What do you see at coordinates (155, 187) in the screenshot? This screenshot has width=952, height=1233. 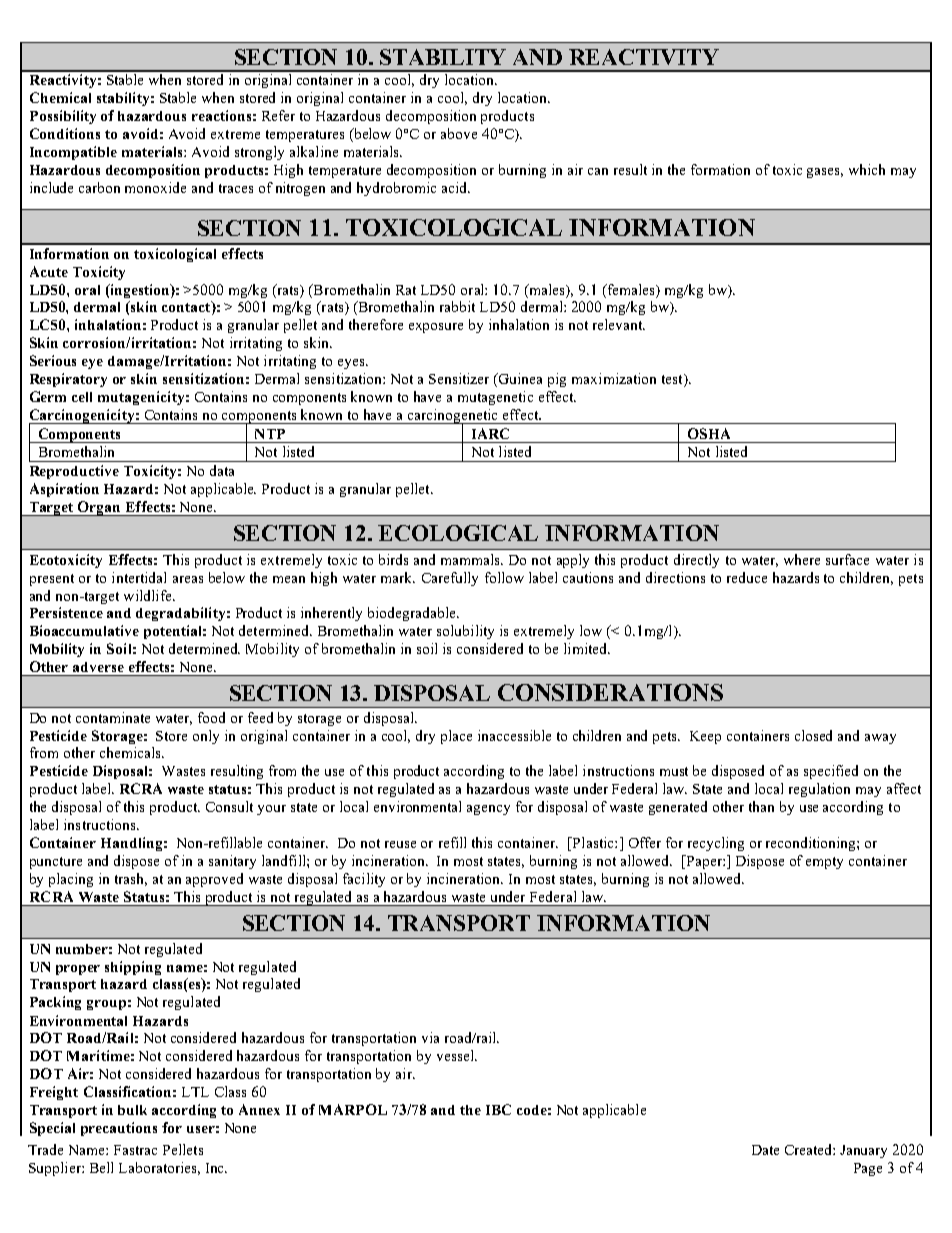 I see `monoxide` at bounding box center [155, 187].
